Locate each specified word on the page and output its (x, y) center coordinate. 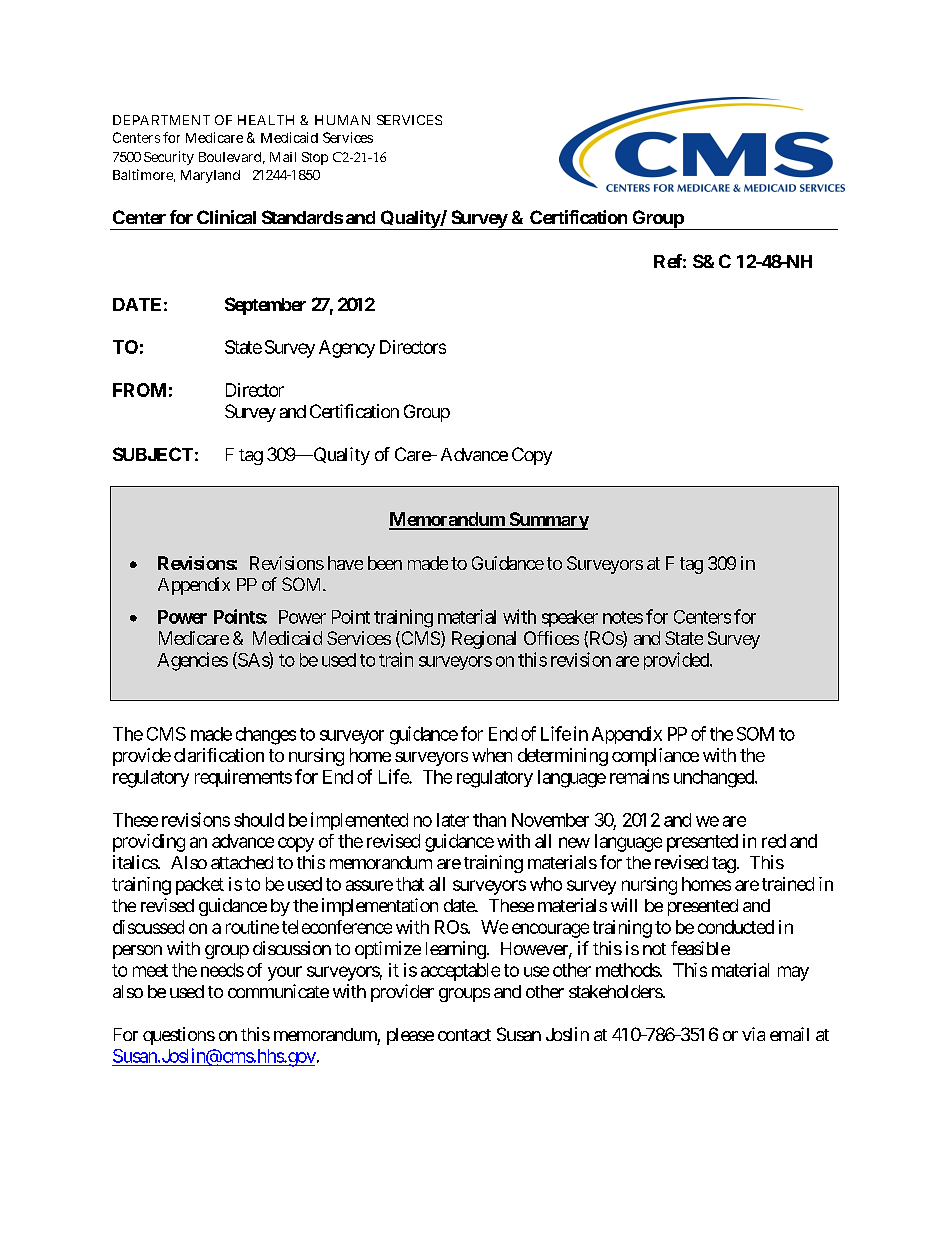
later (453, 820)
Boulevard (230, 157)
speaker (570, 618)
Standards (302, 217)
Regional (484, 640)
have (345, 563)
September (265, 306)
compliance (655, 757)
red (774, 841)
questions (179, 1036)
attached (242, 862)
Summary (548, 521)
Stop (315, 158)
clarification (219, 755)
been (385, 563)
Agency (347, 349)
